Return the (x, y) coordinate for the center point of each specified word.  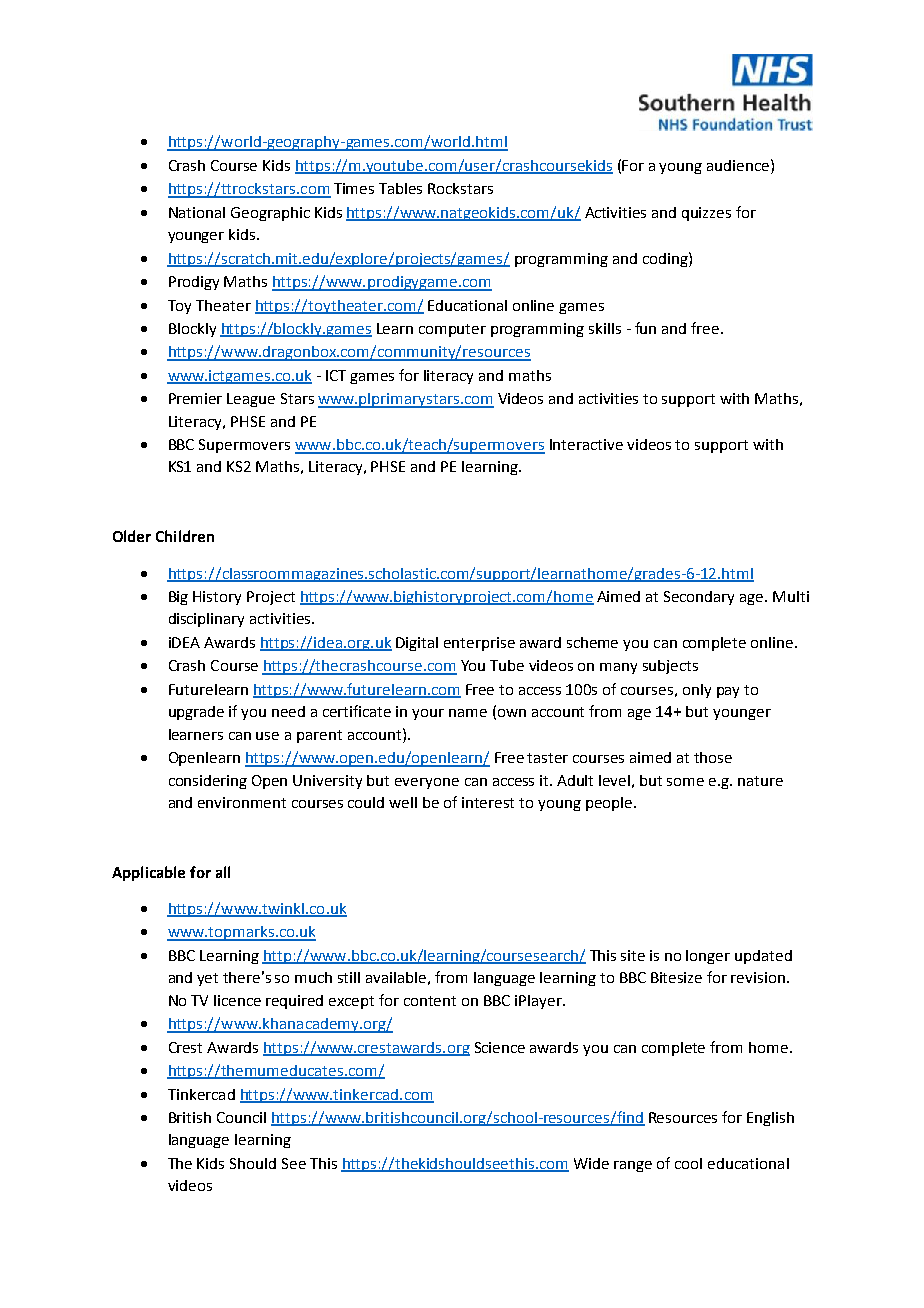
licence (237, 1000)
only (697, 691)
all (223, 872)
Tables (400, 188)
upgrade (196, 713)
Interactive (586, 444)
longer (708, 957)
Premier (195, 398)
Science (500, 1047)
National (197, 212)
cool (688, 1163)
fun (645, 328)
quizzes (706, 214)
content (430, 1001)
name (468, 713)
